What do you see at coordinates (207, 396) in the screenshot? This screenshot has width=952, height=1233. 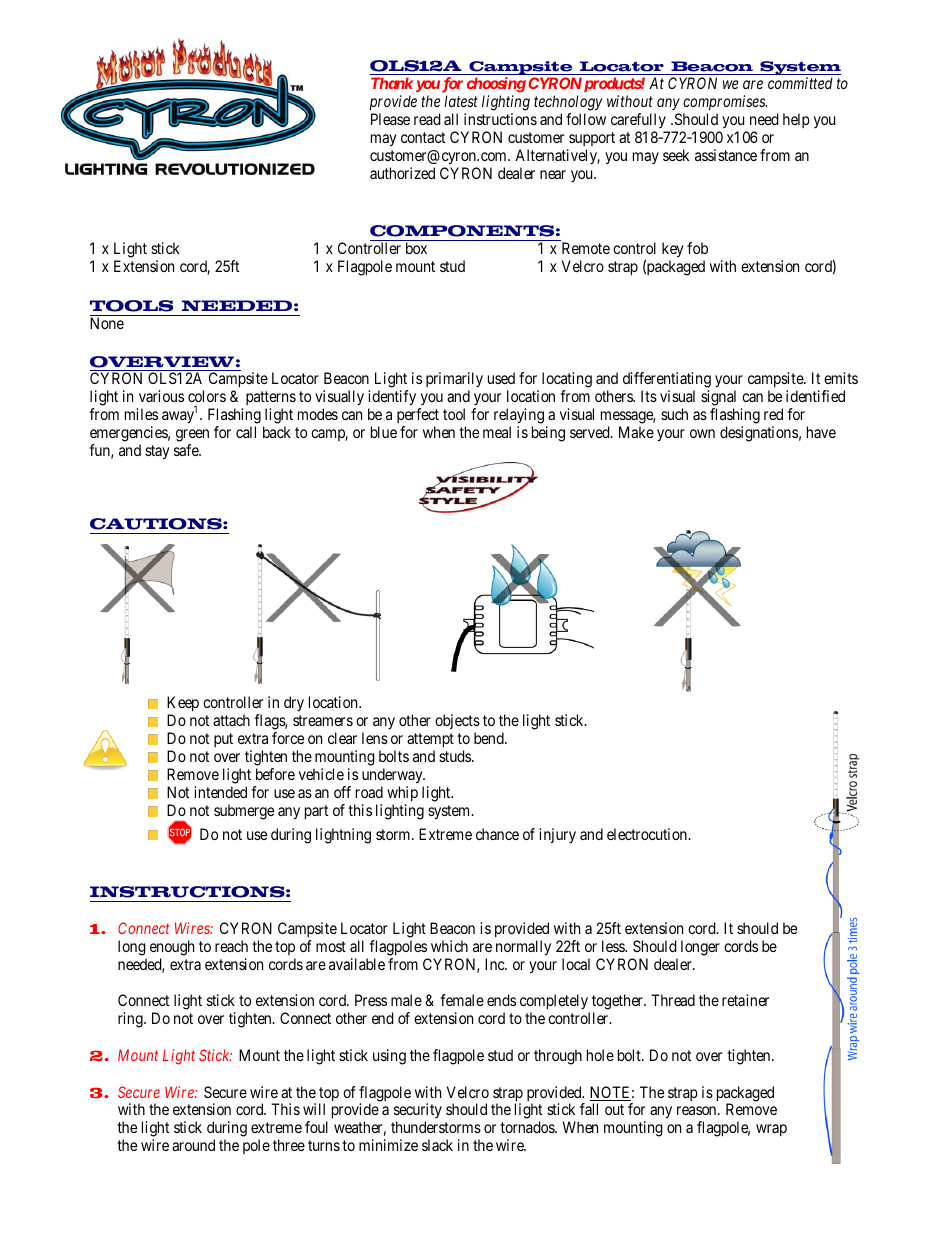 I see `colors` at bounding box center [207, 396].
